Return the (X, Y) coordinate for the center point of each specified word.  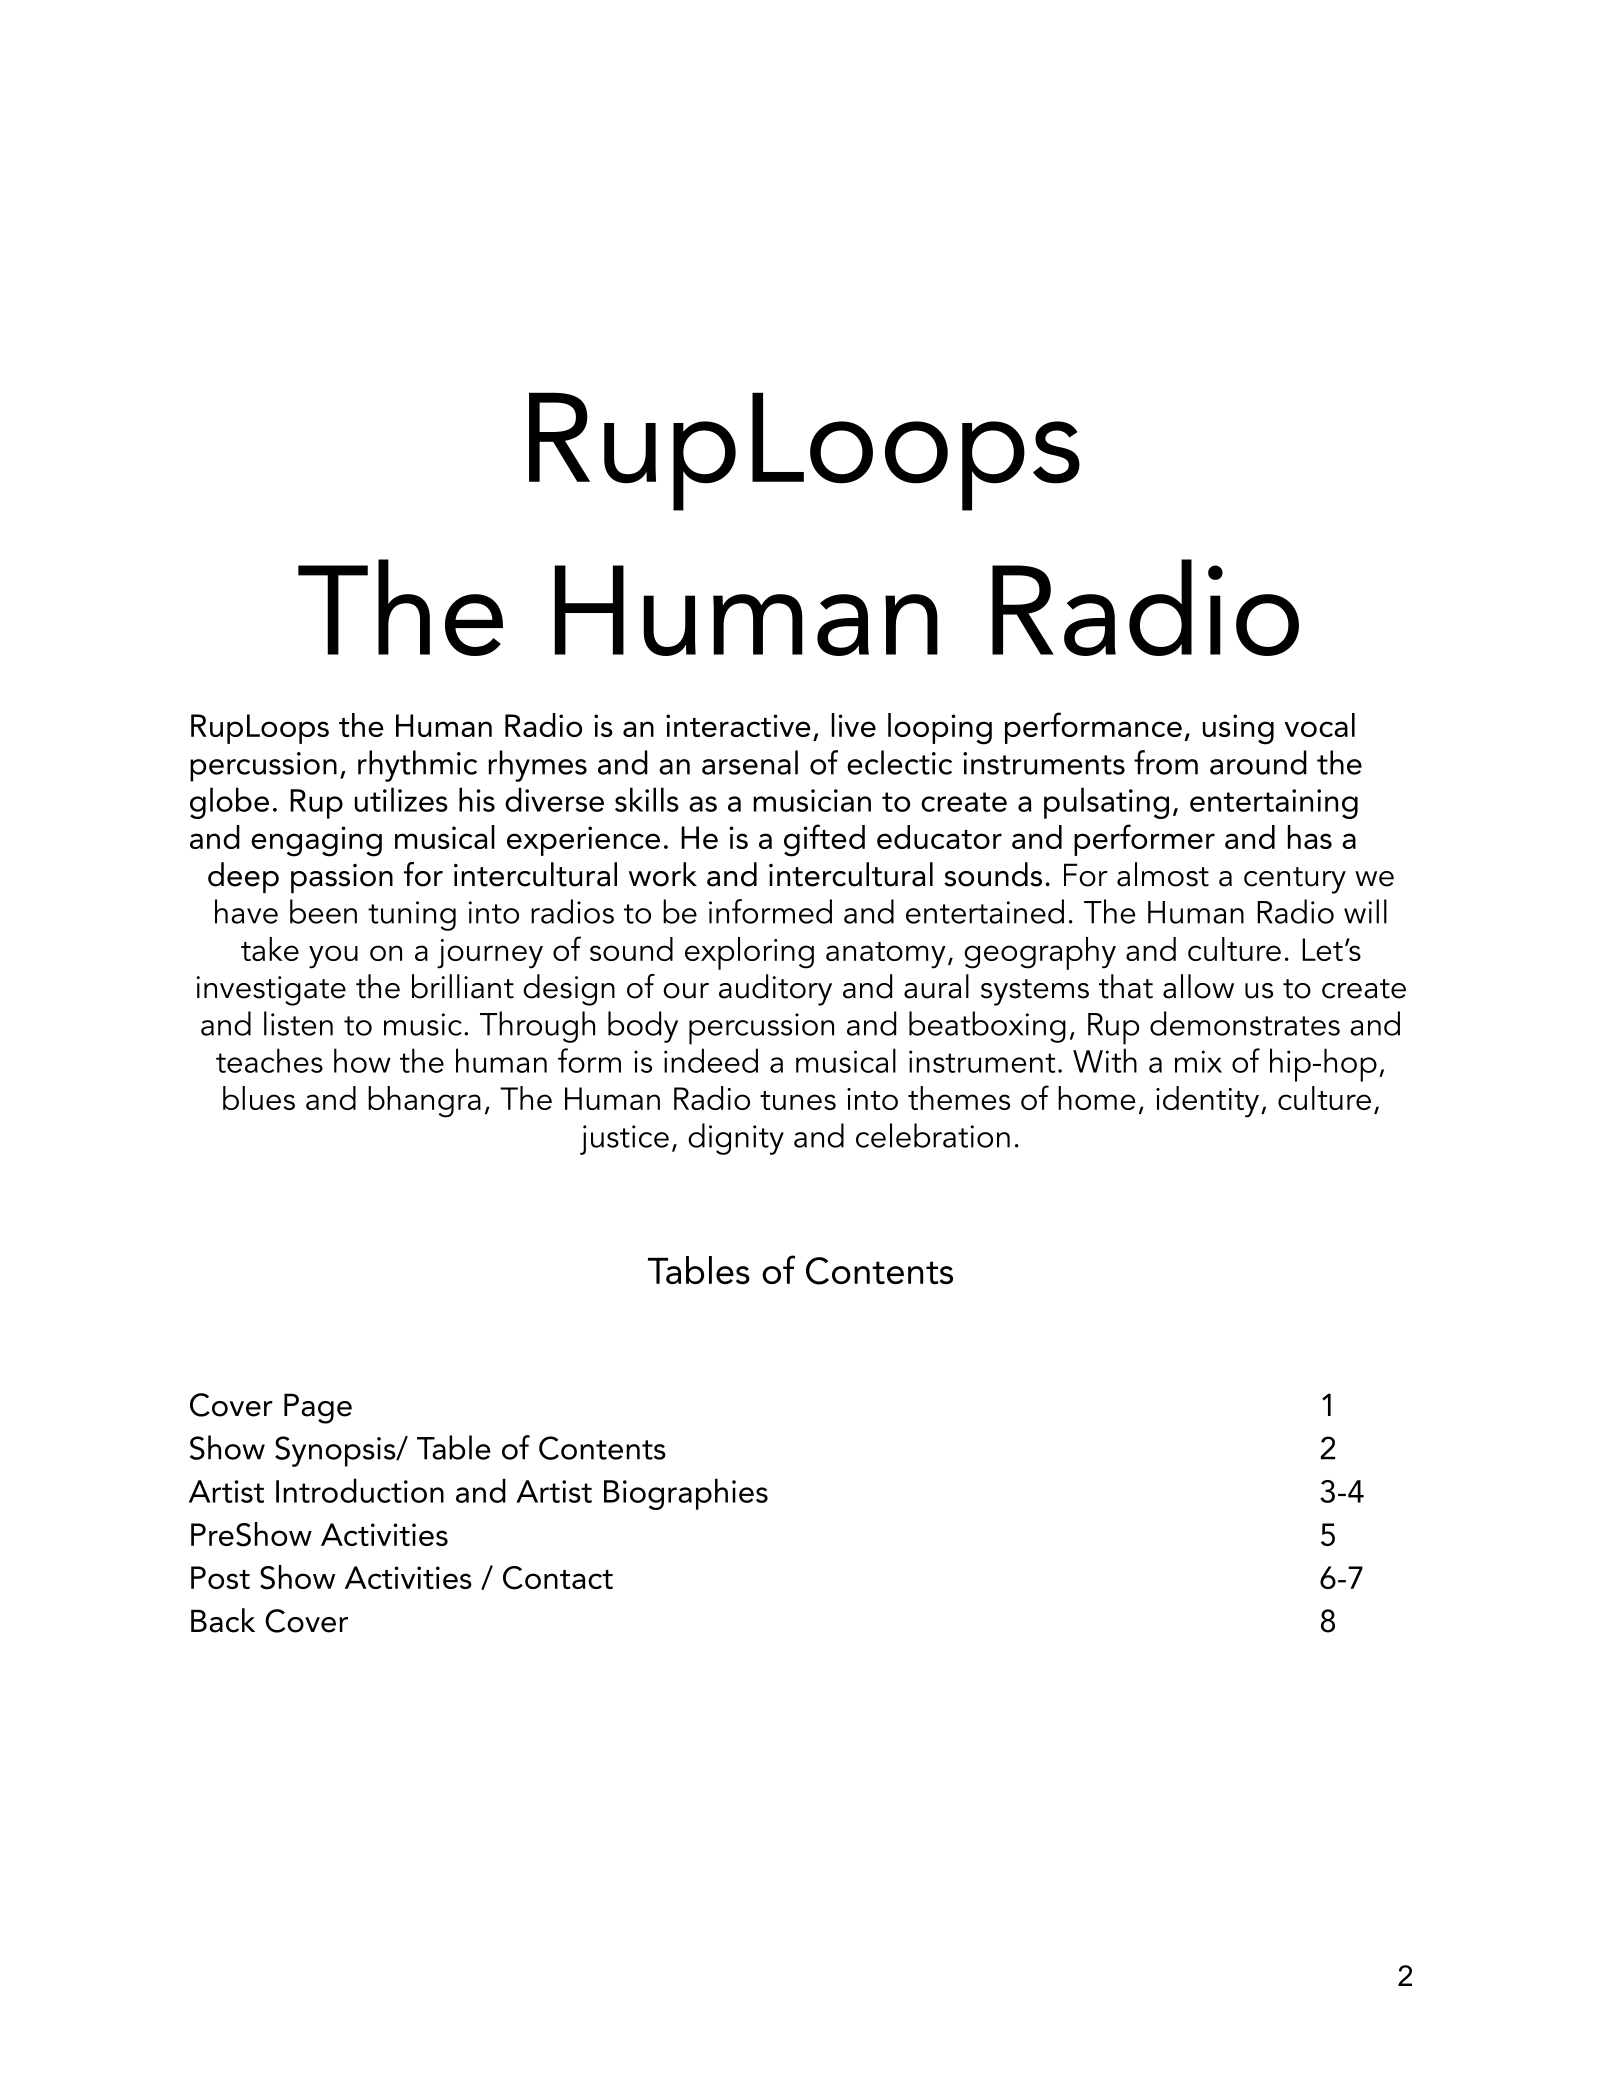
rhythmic (417, 766)
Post (220, 1577)
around (1258, 762)
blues (259, 1098)
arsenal (750, 762)
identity (1209, 1102)
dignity (736, 1139)
